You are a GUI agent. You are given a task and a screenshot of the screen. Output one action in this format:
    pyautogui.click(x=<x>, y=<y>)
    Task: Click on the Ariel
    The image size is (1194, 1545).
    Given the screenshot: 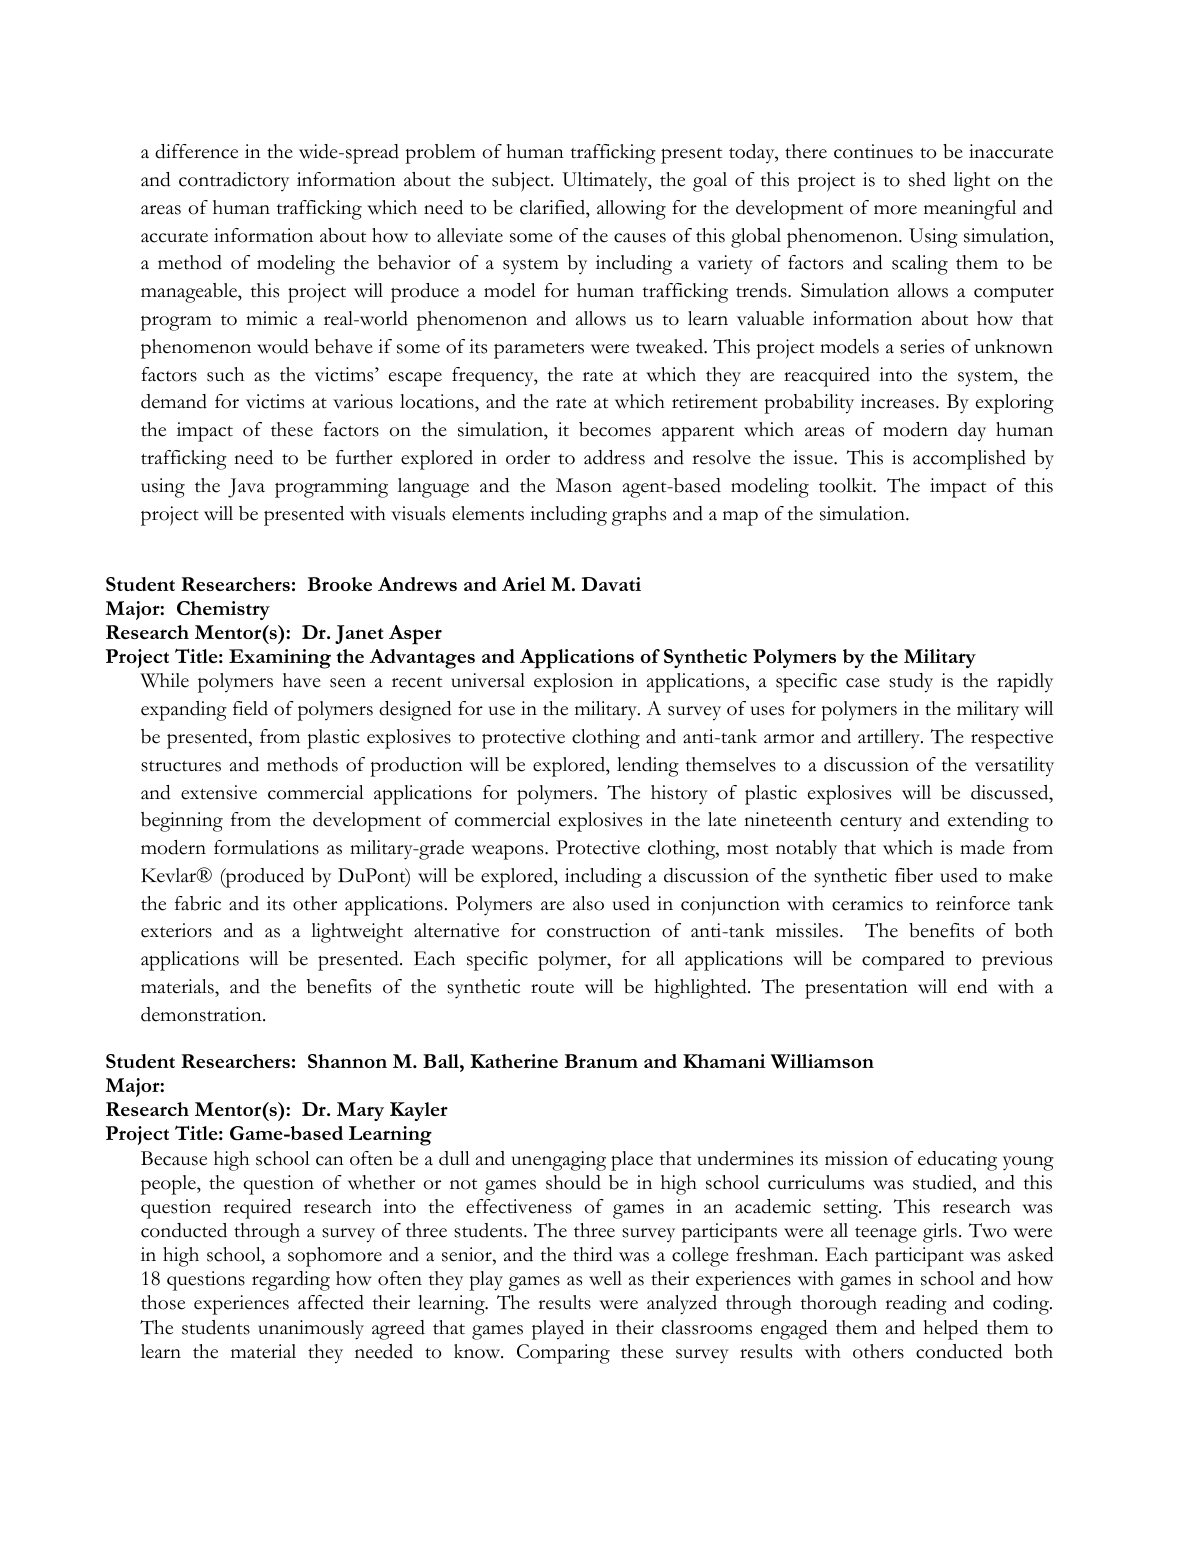 What is the action you would take?
    pyautogui.click(x=524, y=584)
